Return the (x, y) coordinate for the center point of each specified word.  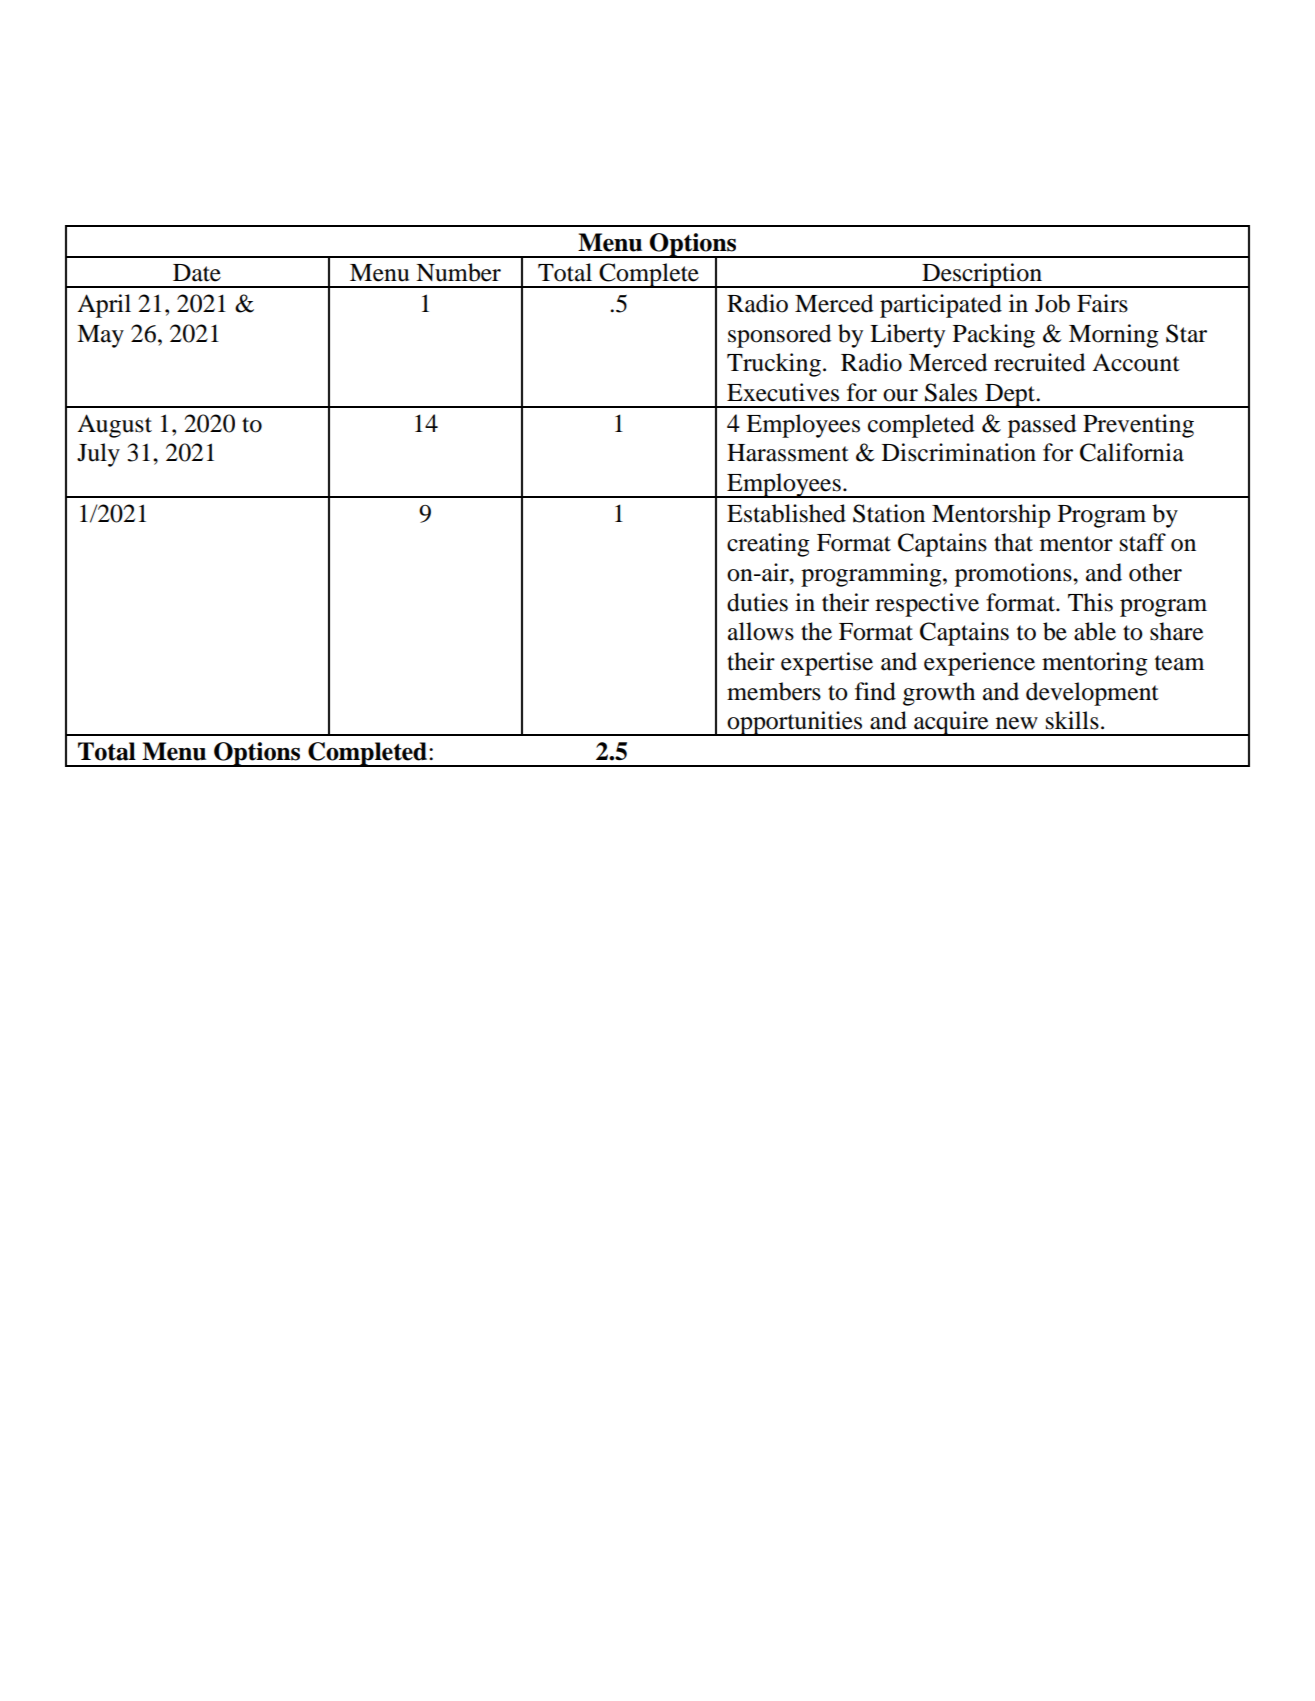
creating (768, 545)
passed (1042, 426)
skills (1072, 720)
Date (197, 273)
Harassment (788, 453)
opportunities (795, 723)
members (774, 691)
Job (1052, 303)
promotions (1014, 575)
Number (458, 272)
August (114, 426)
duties (757, 602)
